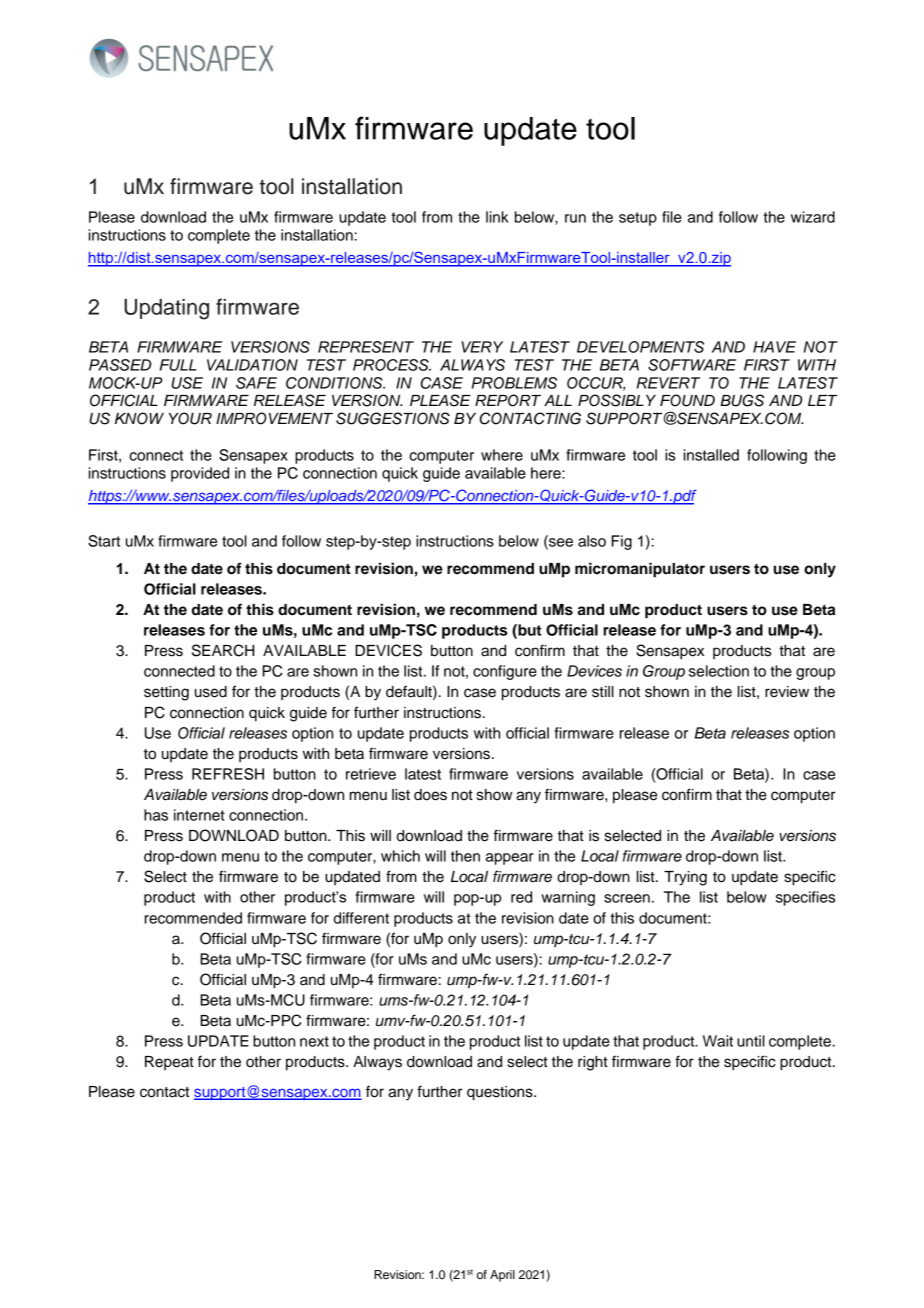  What do you see at coordinates (813, 217) in the page?
I see `wizard` at bounding box center [813, 217].
